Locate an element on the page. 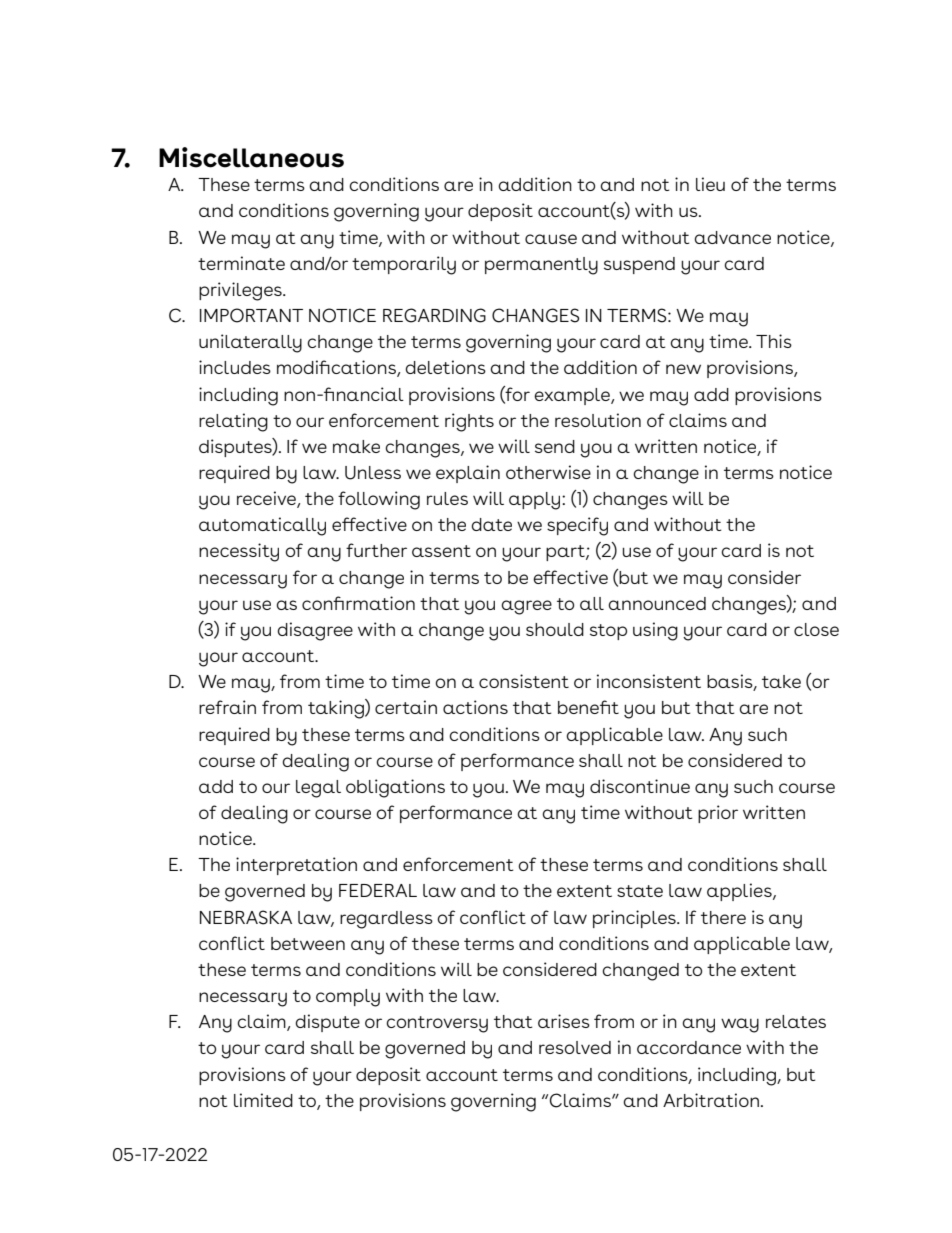 The image size is (952, 1233). cause is located at coordinates (551, 239).
